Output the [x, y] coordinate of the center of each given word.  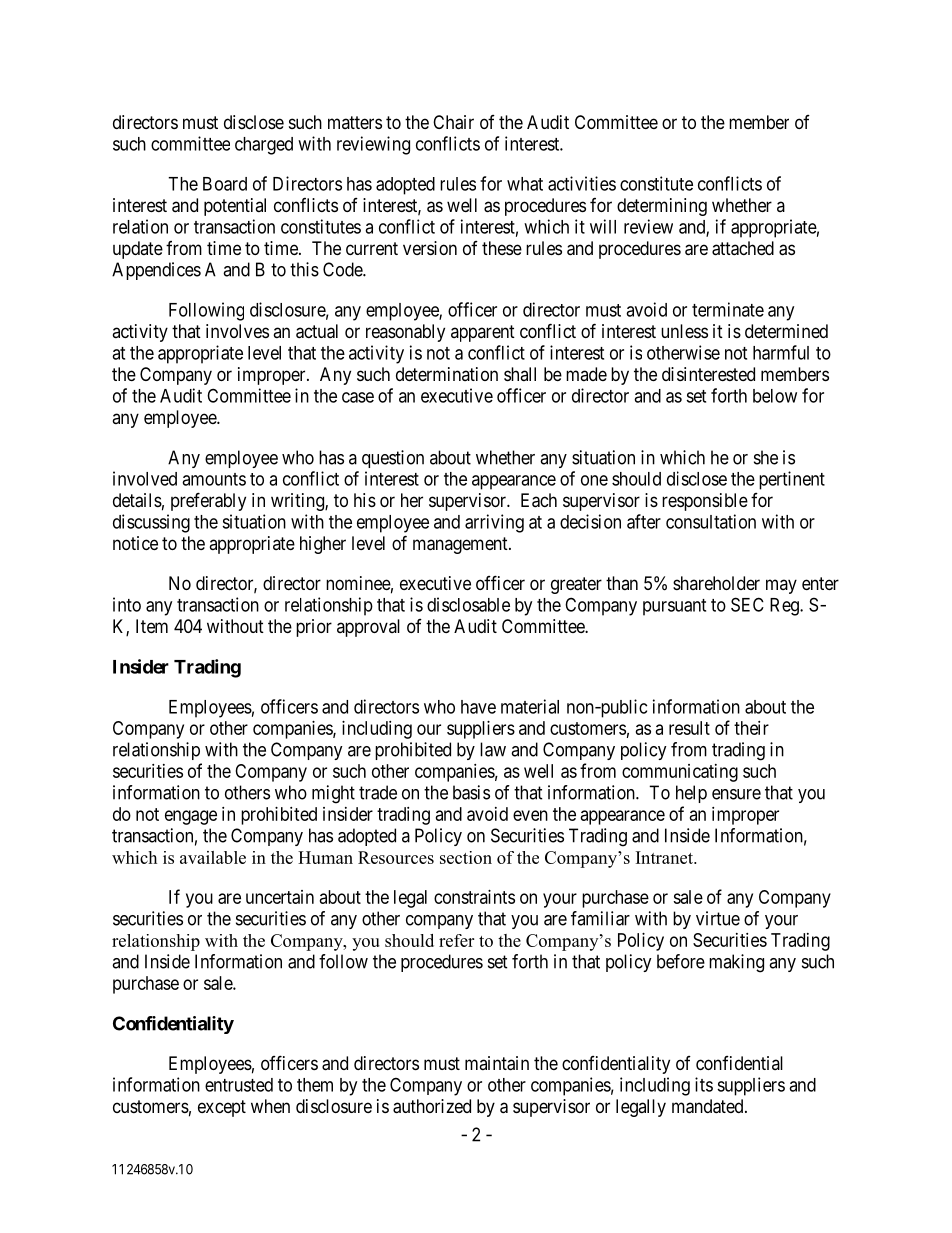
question [393, 459]
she [766, 457]
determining [662, 207]
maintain [497, 1063]
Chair [453, 122]
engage [191, 817]
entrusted [239, 1085]
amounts [214, 479]
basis [471, 792]
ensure [736, 794]
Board [225, 184]
